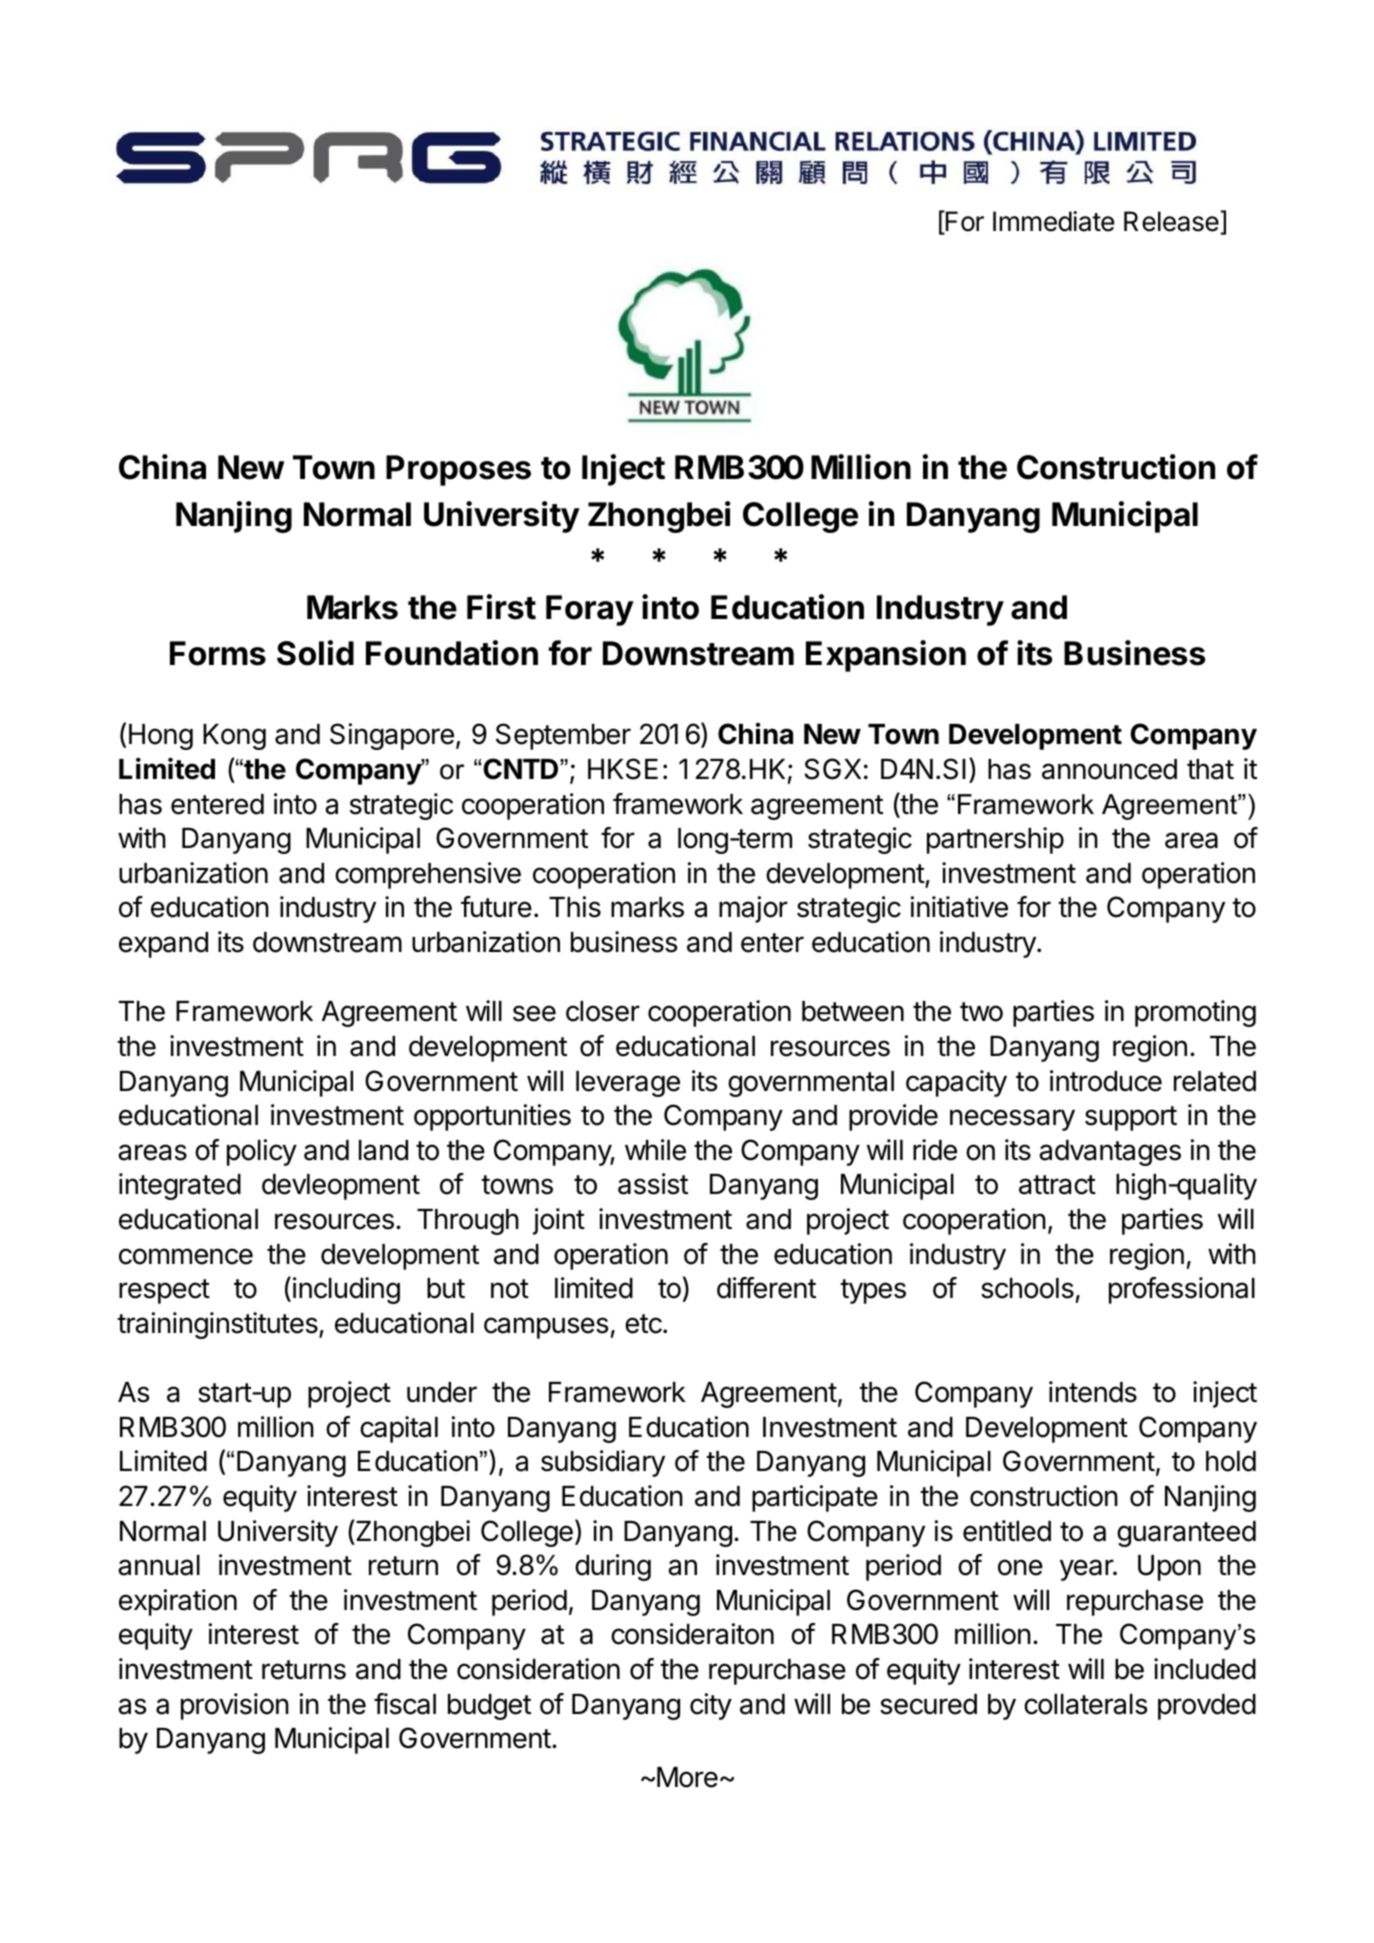  What do you see at coordinates (1195, 1013) in the image?
I see `promoting` at bounding box center [1195, 1013].
